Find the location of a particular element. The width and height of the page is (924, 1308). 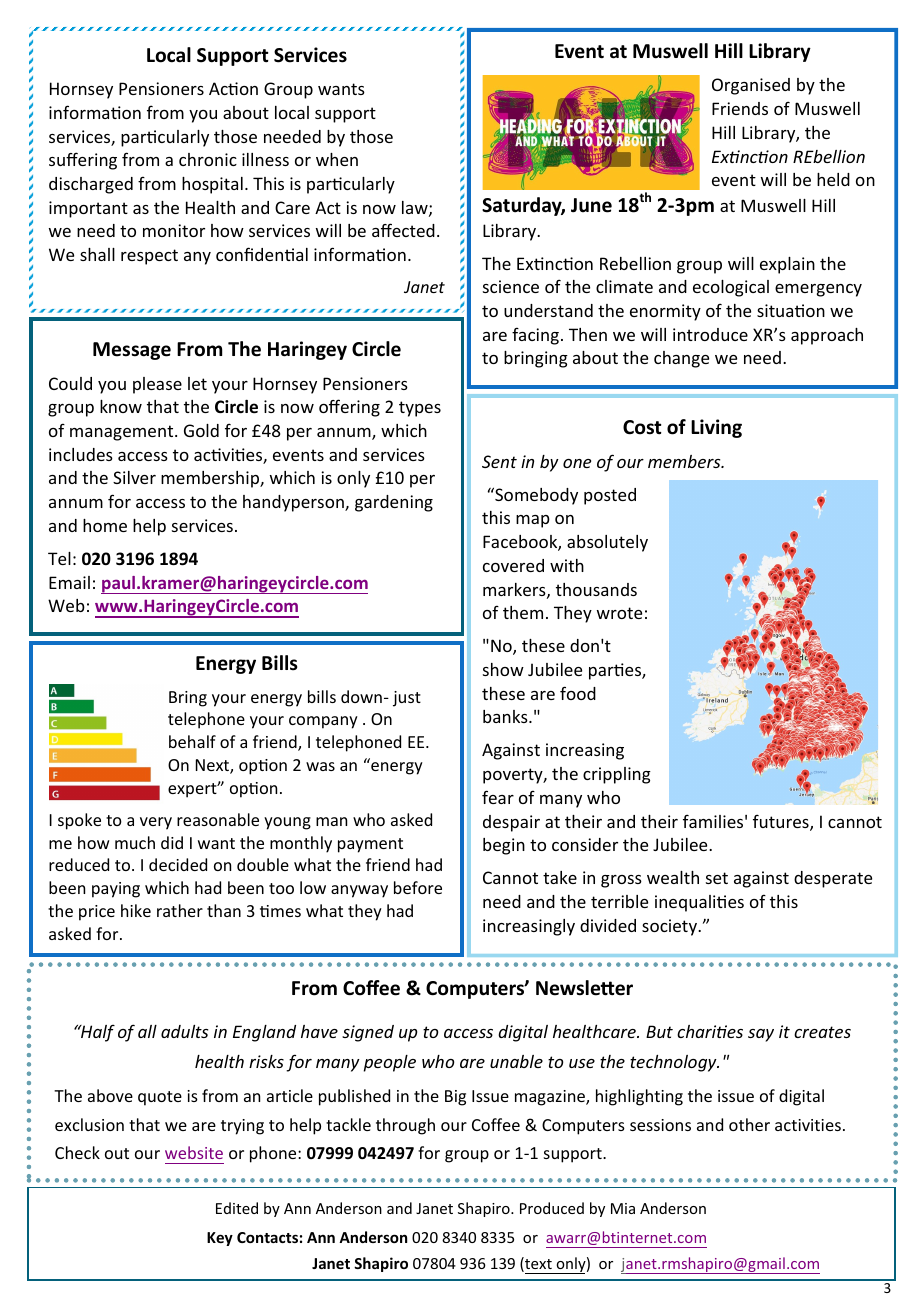

show is located at coordinates (503, 669).
